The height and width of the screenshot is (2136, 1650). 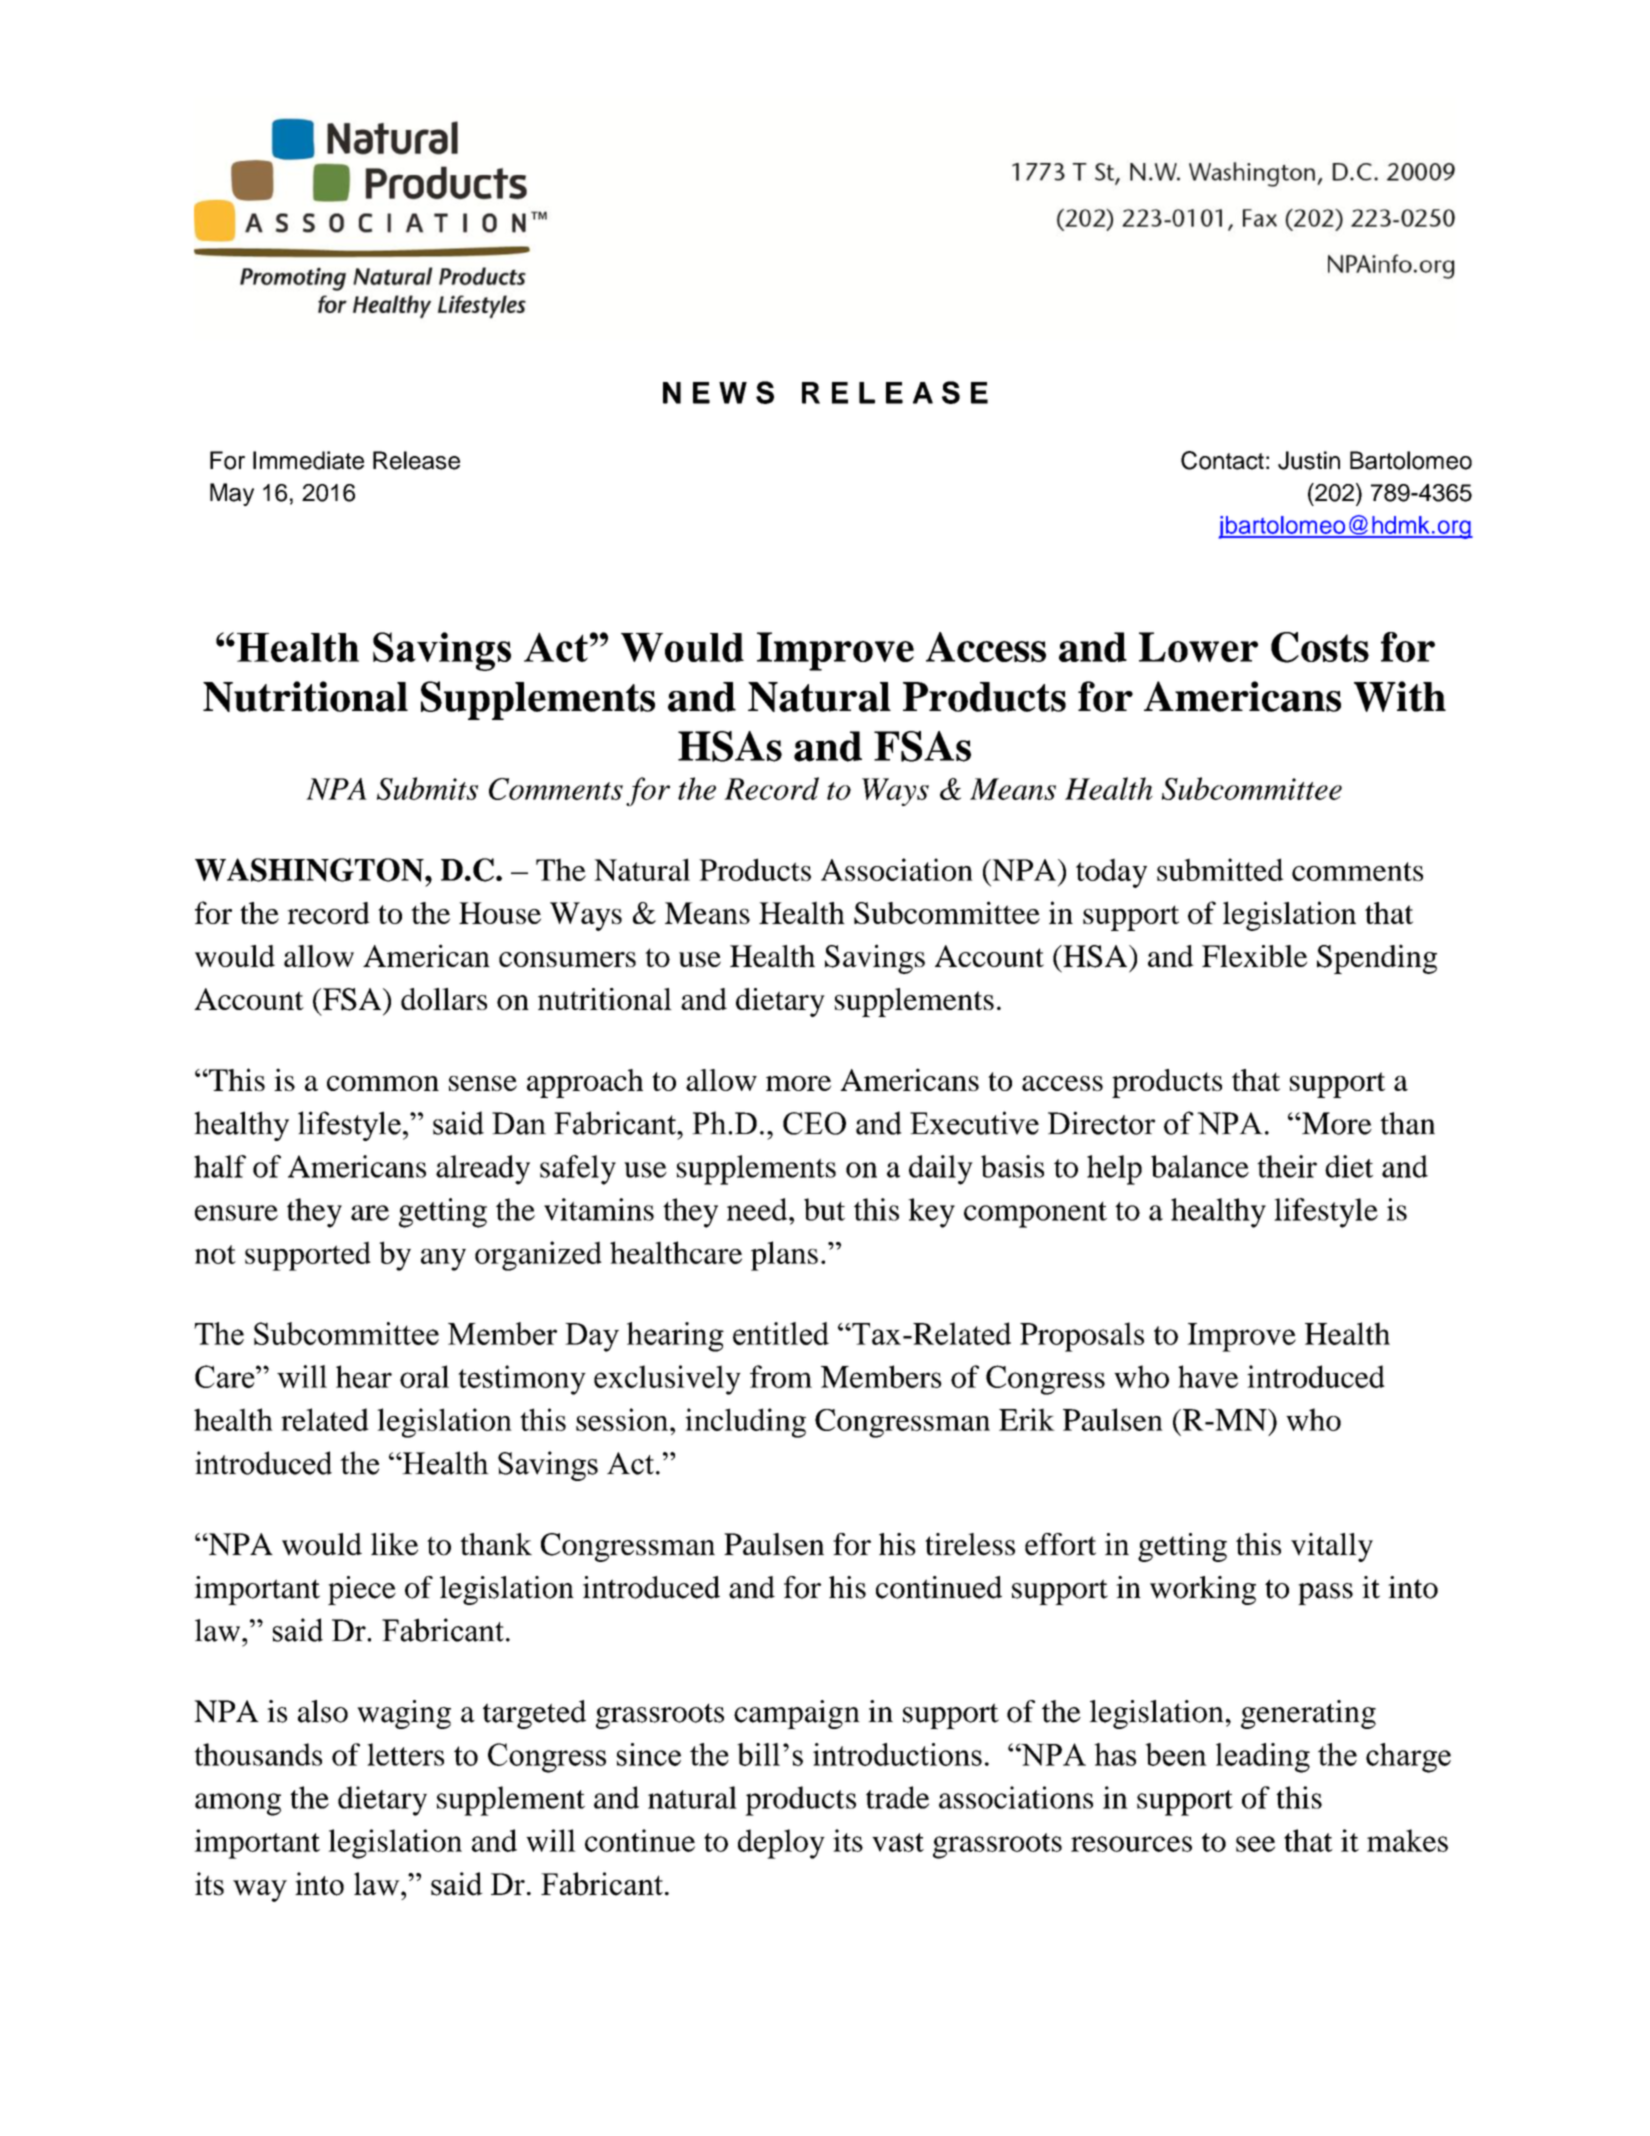 What do you see at coordinates (308, 460) in the screenshot?
I see `Immediate` at bounding box center [308, 460].
